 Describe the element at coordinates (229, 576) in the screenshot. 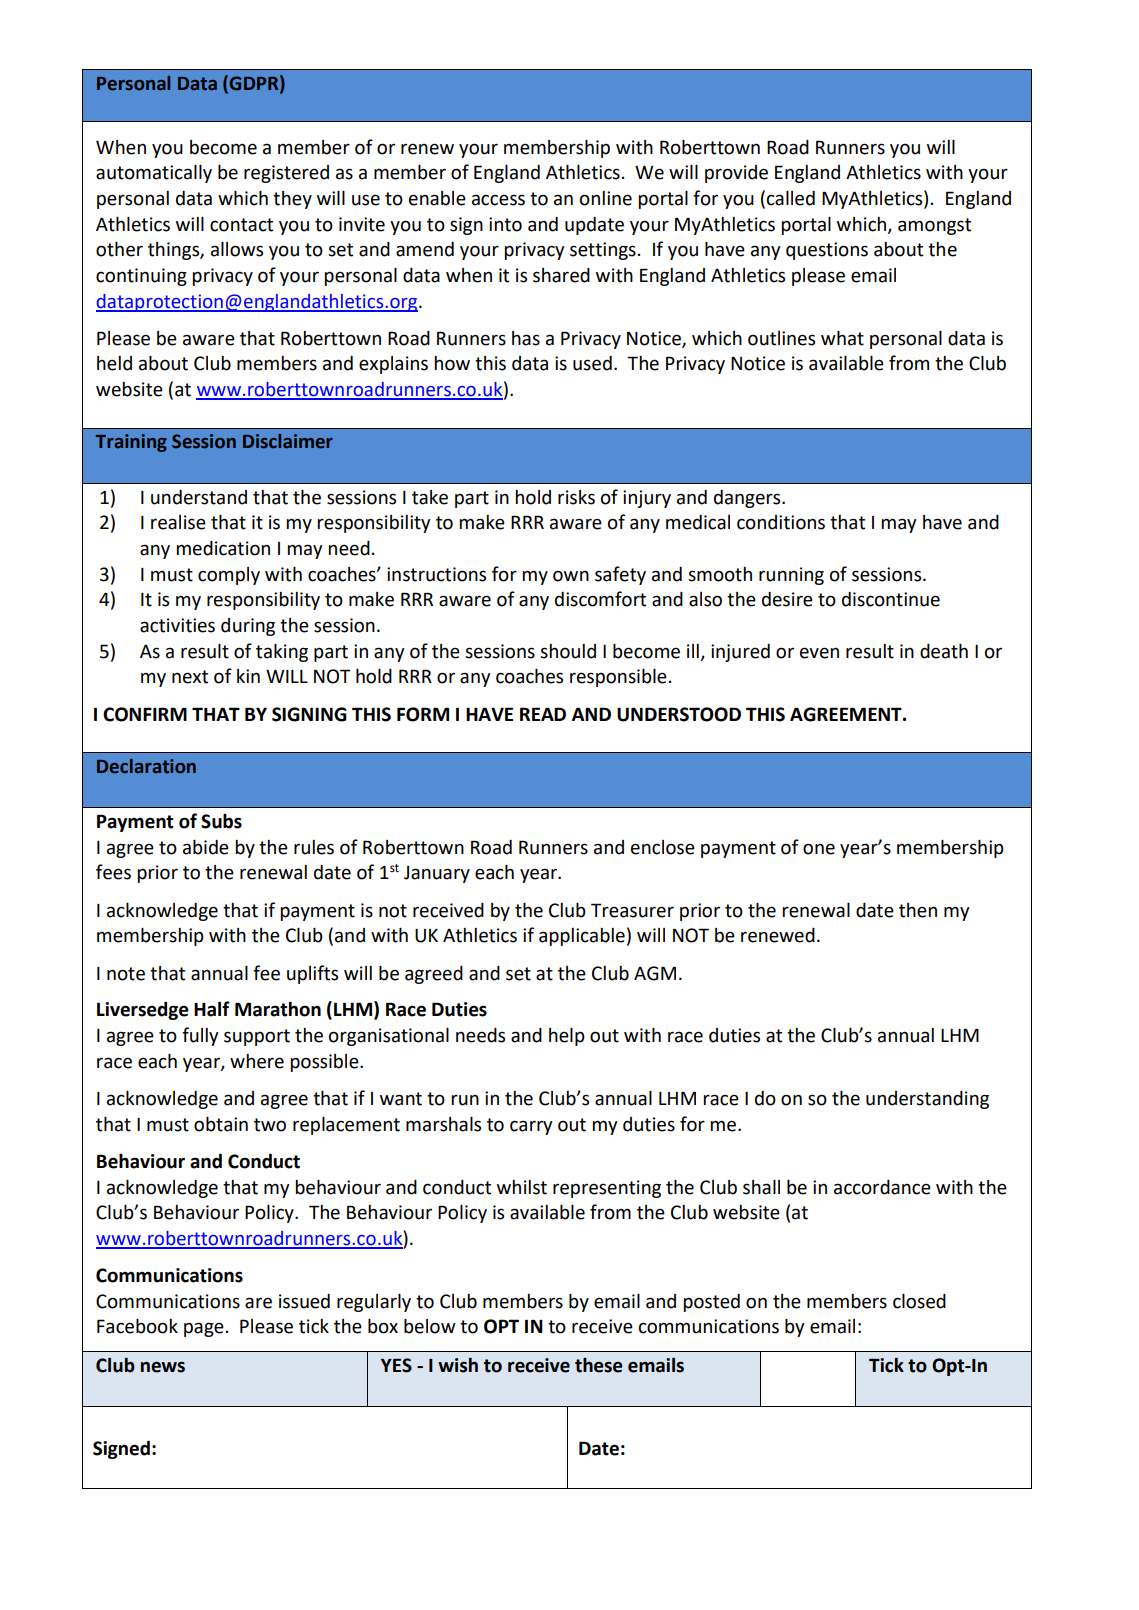

I see `comply` at that location.
